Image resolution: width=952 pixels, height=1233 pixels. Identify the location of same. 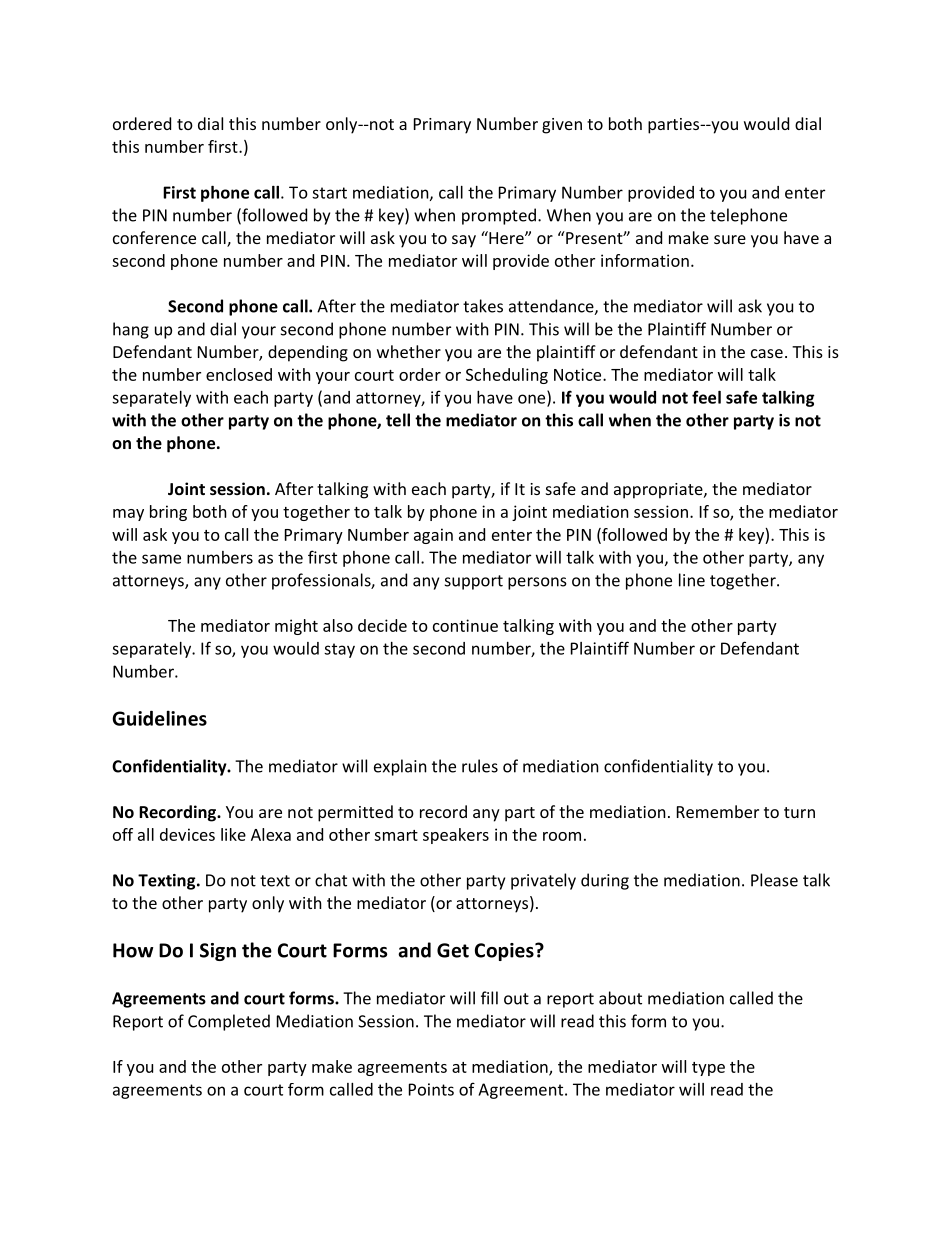
(161, 559).
